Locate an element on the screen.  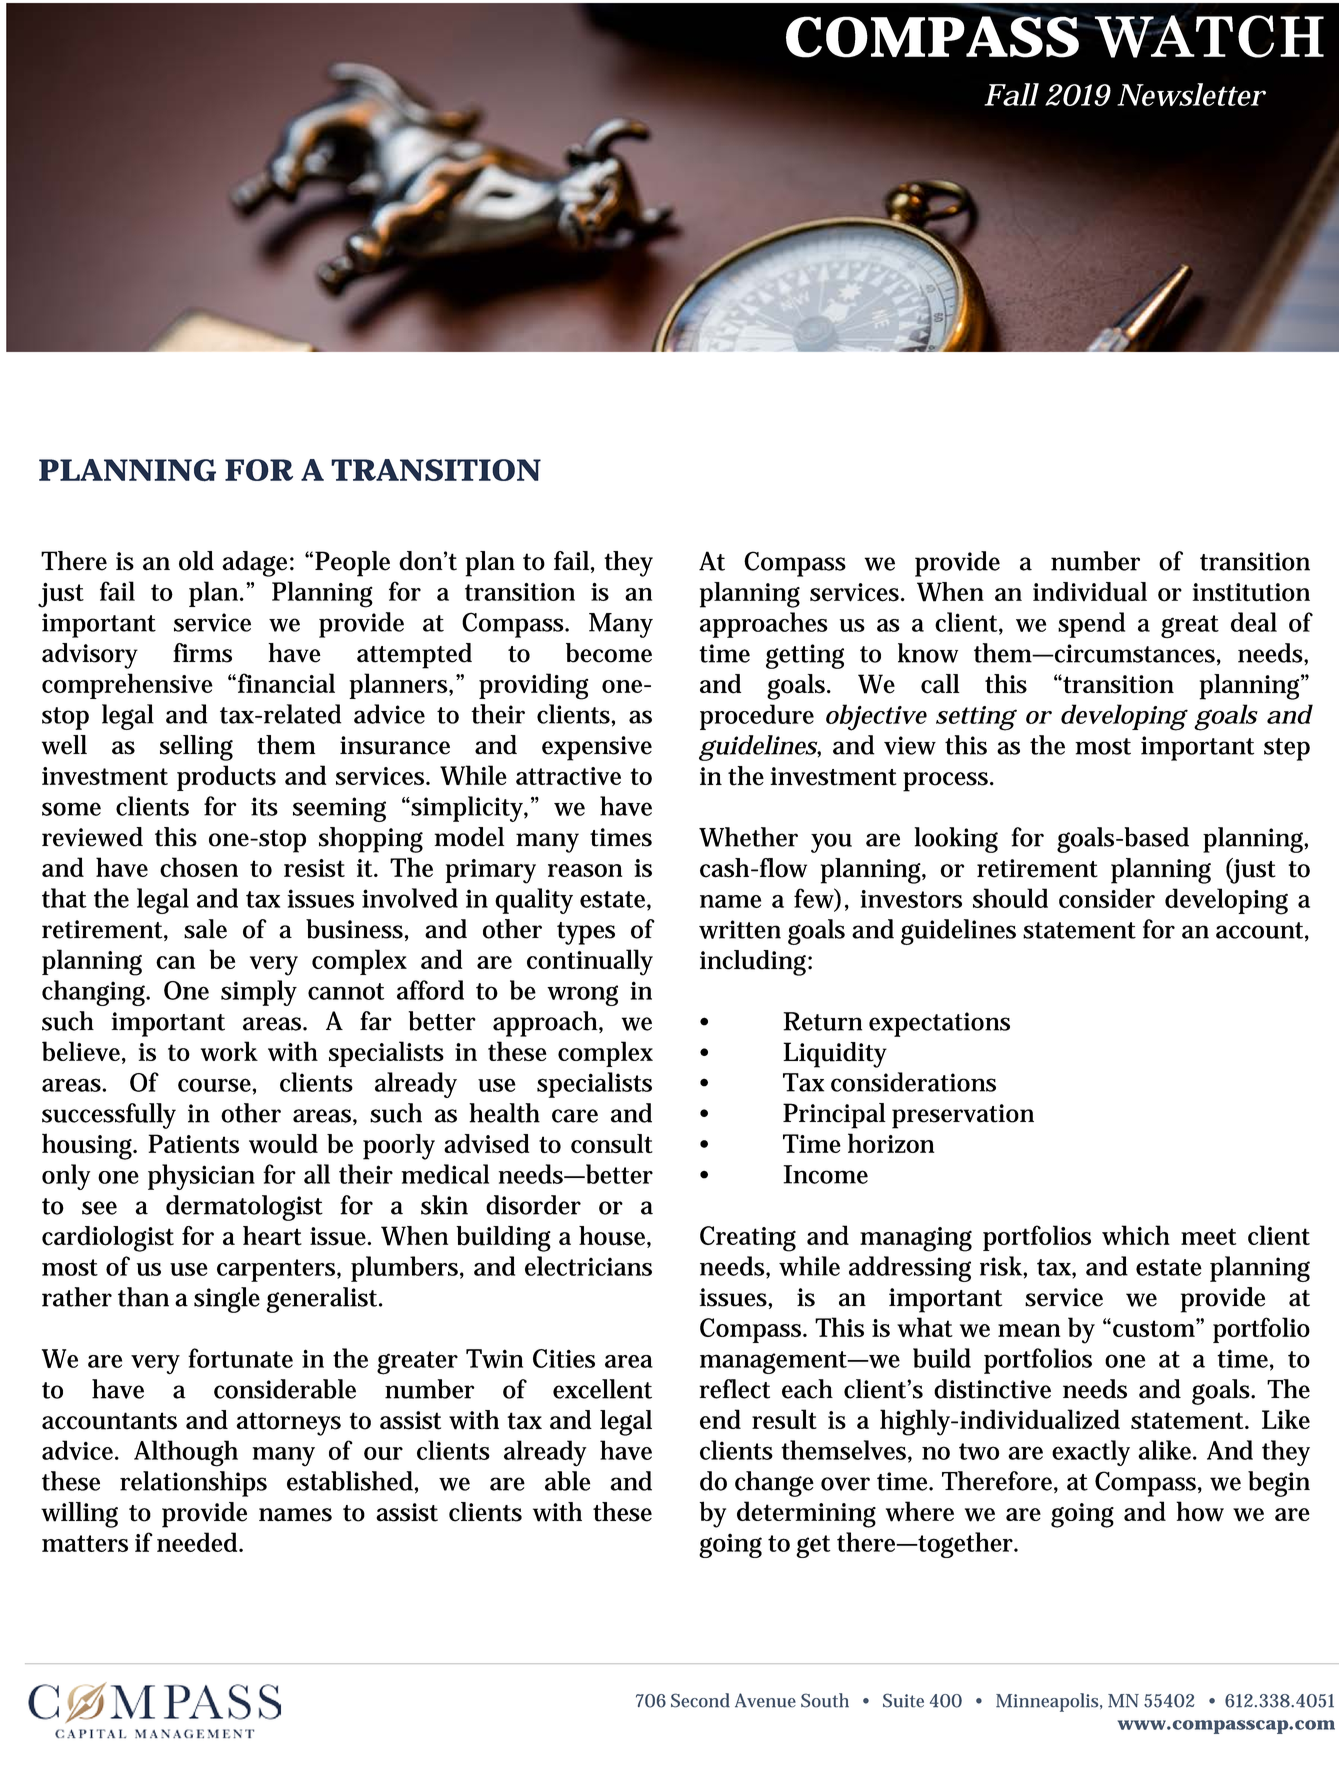
old is located at coordinates (196, 561).
